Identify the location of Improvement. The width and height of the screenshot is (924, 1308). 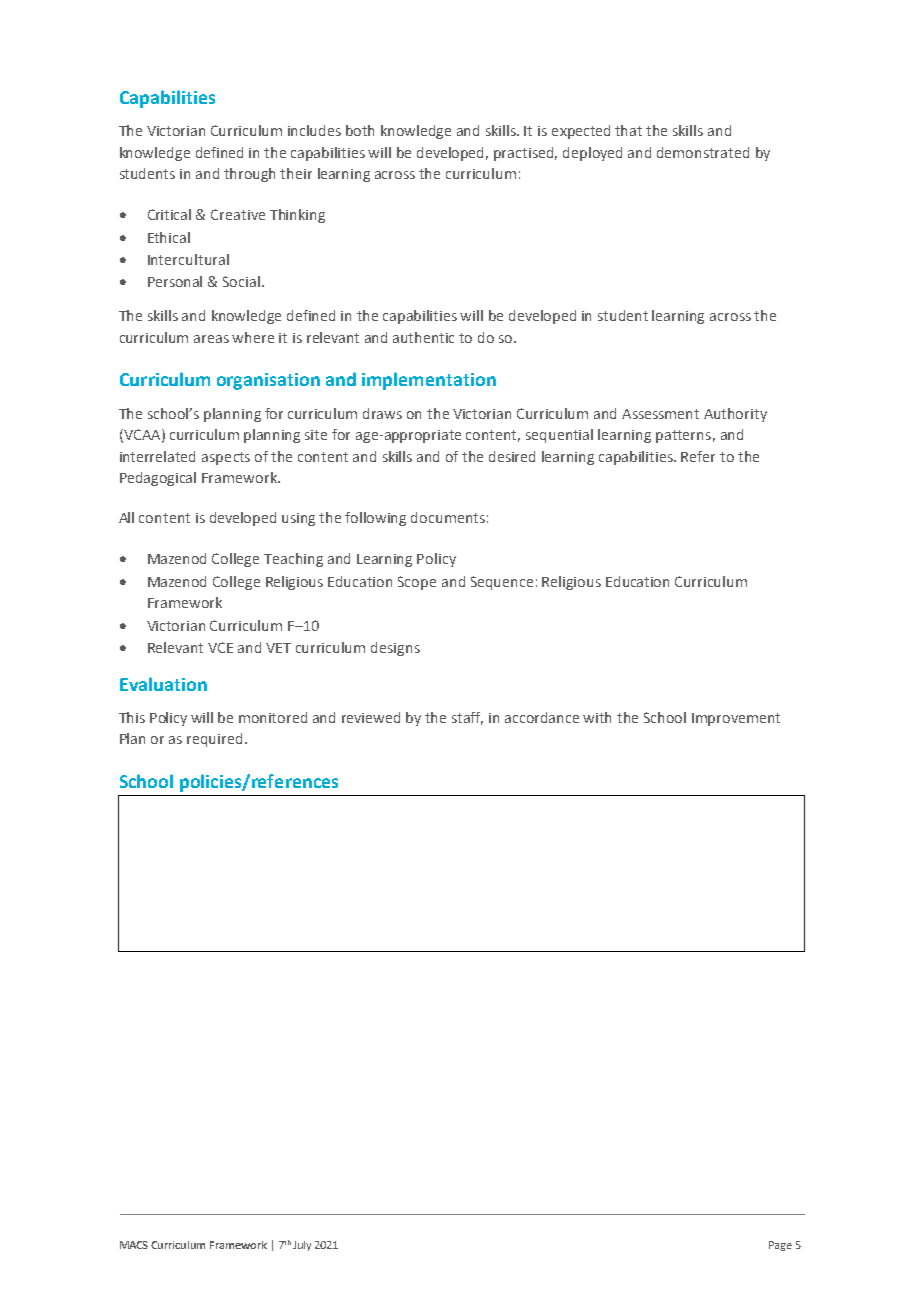
(736, 719).
